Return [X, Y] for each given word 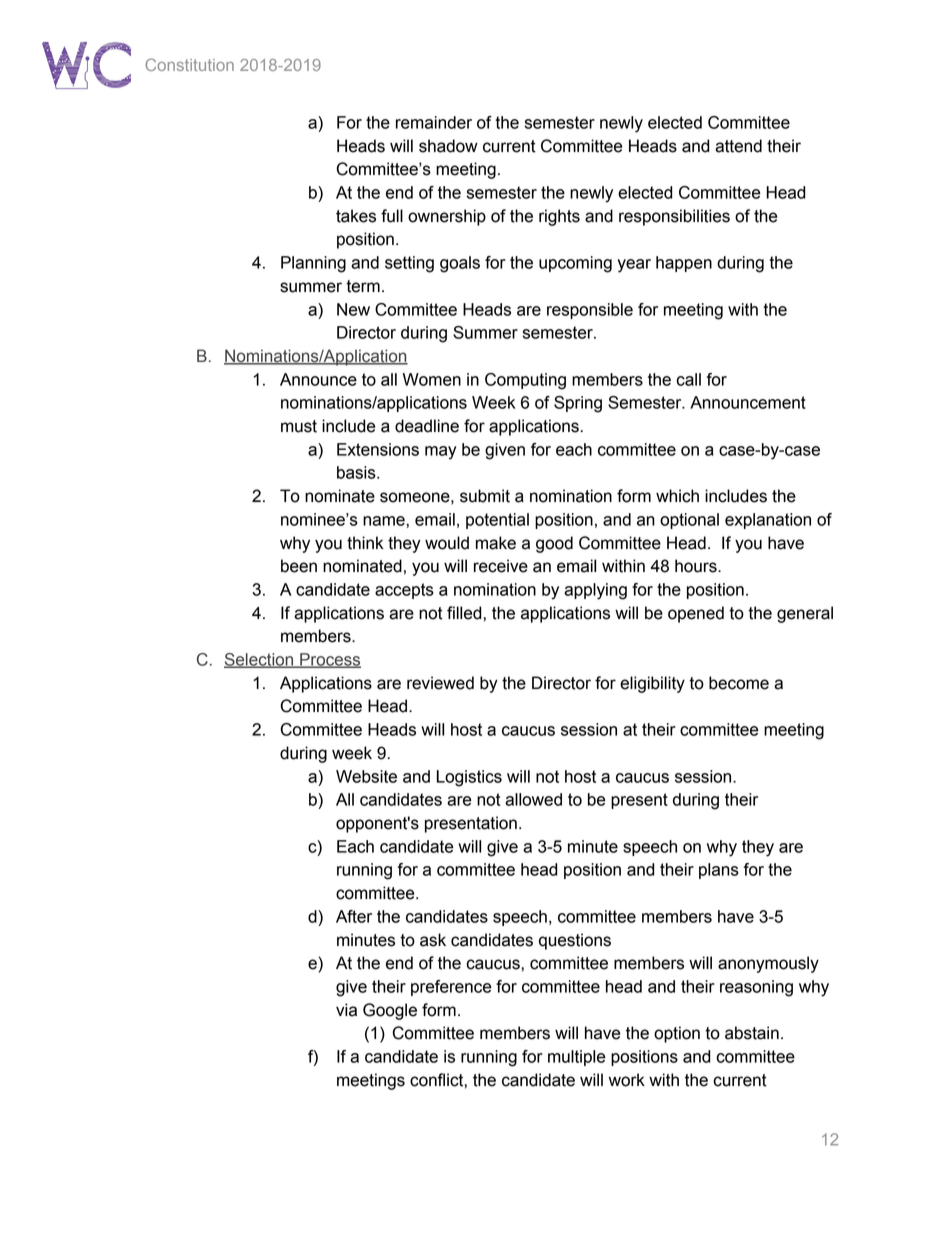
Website [366, 776]
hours [697, 566]
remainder [434, 122]
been [299, 566]
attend [738, 146]
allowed [533, 799]
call [688, 379]
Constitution [189, 64]
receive [501, 566]
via [346, 1010]
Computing [525, 381]
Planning [313, 264]
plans [719, 871]
